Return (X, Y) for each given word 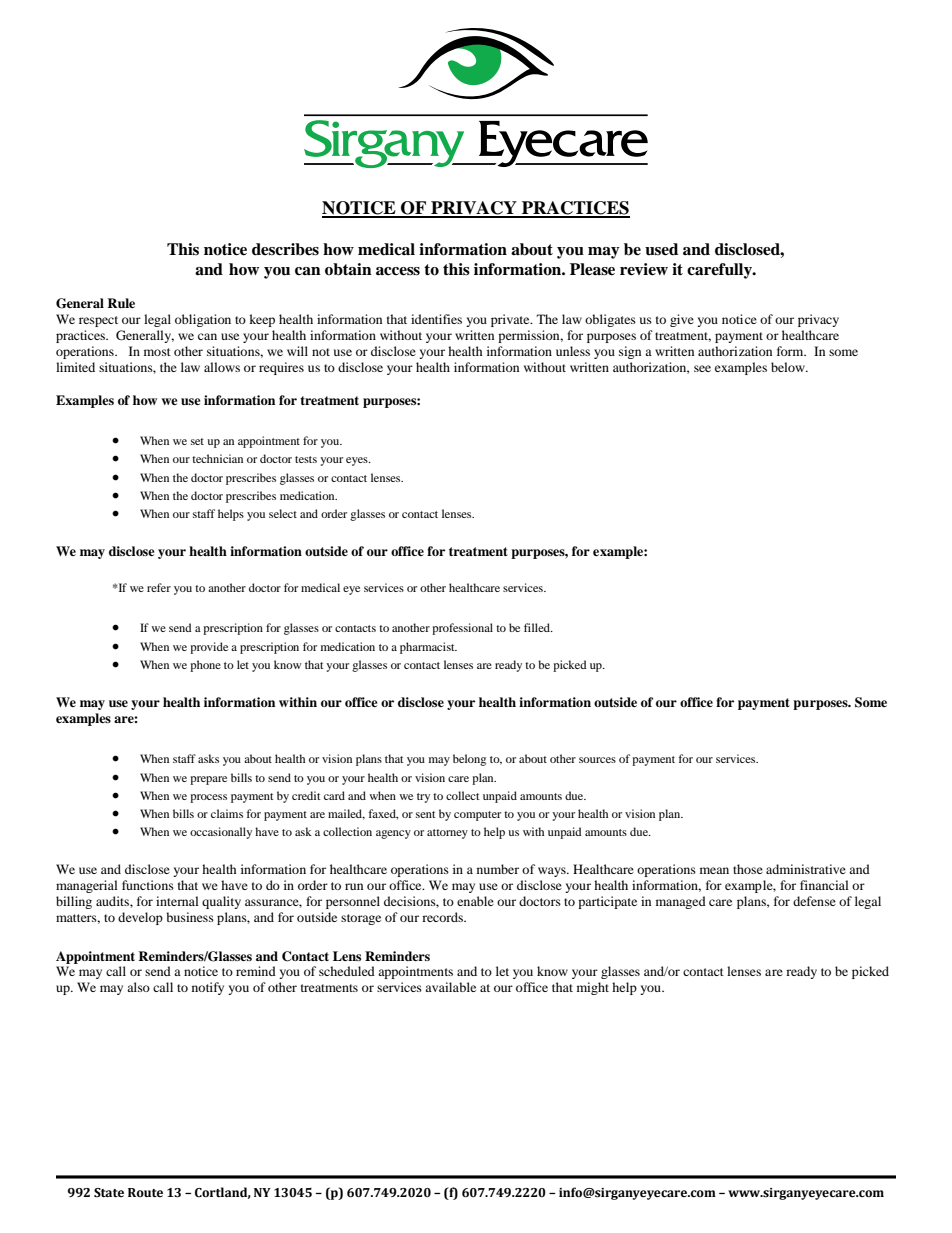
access (398, 271)
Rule (121, 303)
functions (148, 885)
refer (159, 587)
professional (462, 629)
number (498, 869)
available (450, 987)
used (661, 249)
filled (538, 627)
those (748, 869)
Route (145, 1192)
